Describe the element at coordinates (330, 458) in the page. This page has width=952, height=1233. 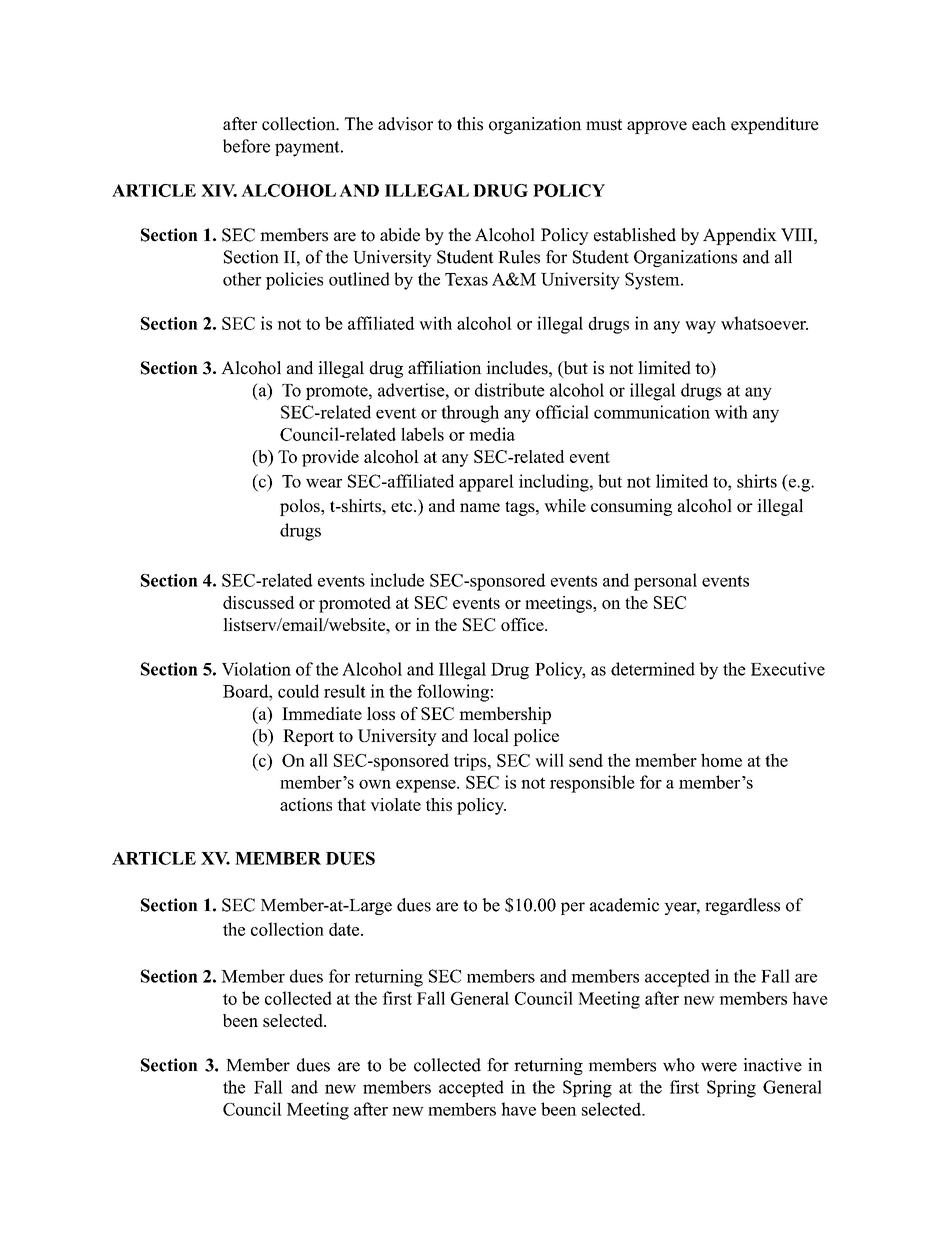
I see `provide` at that location.
